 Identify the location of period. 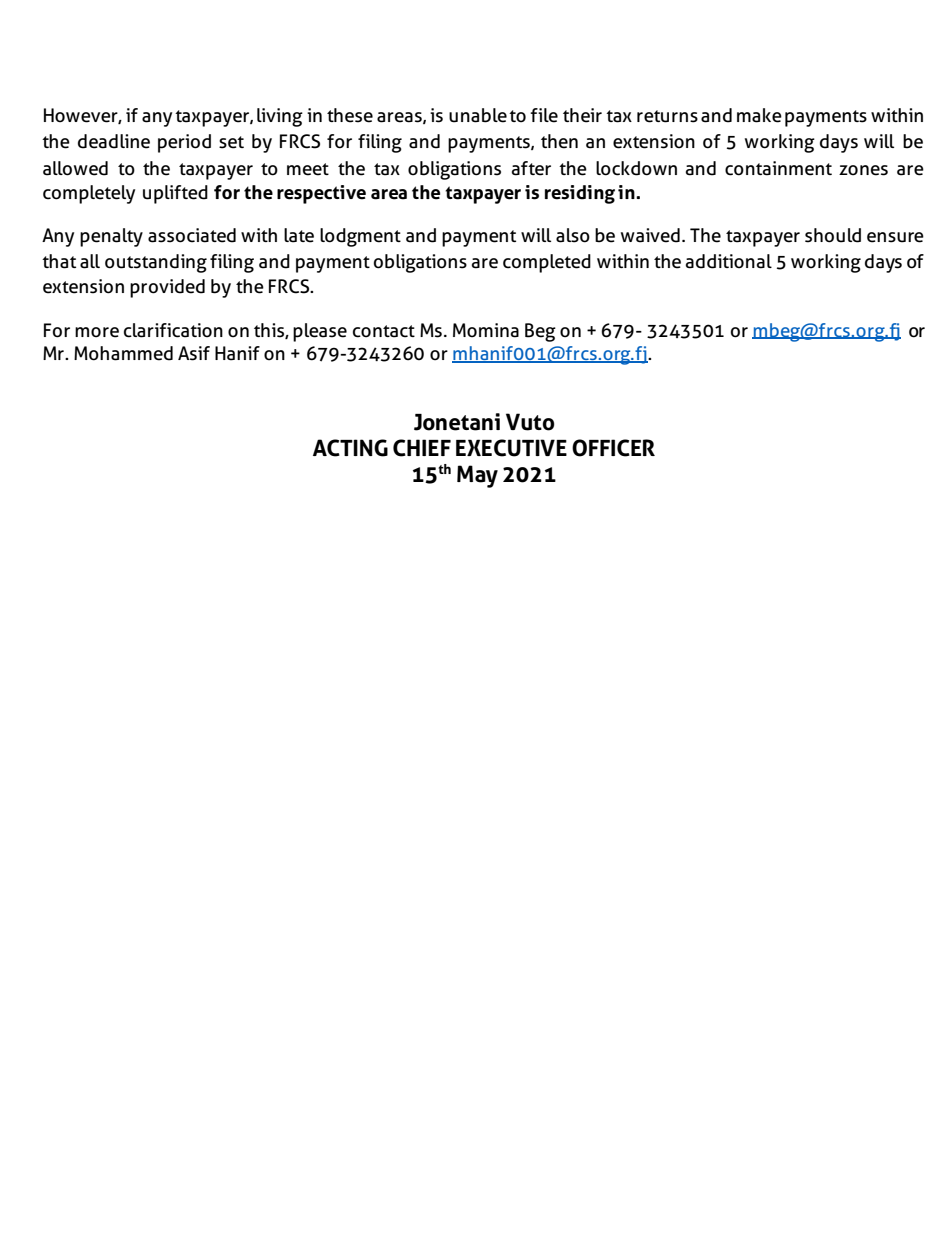
(184, 143).
